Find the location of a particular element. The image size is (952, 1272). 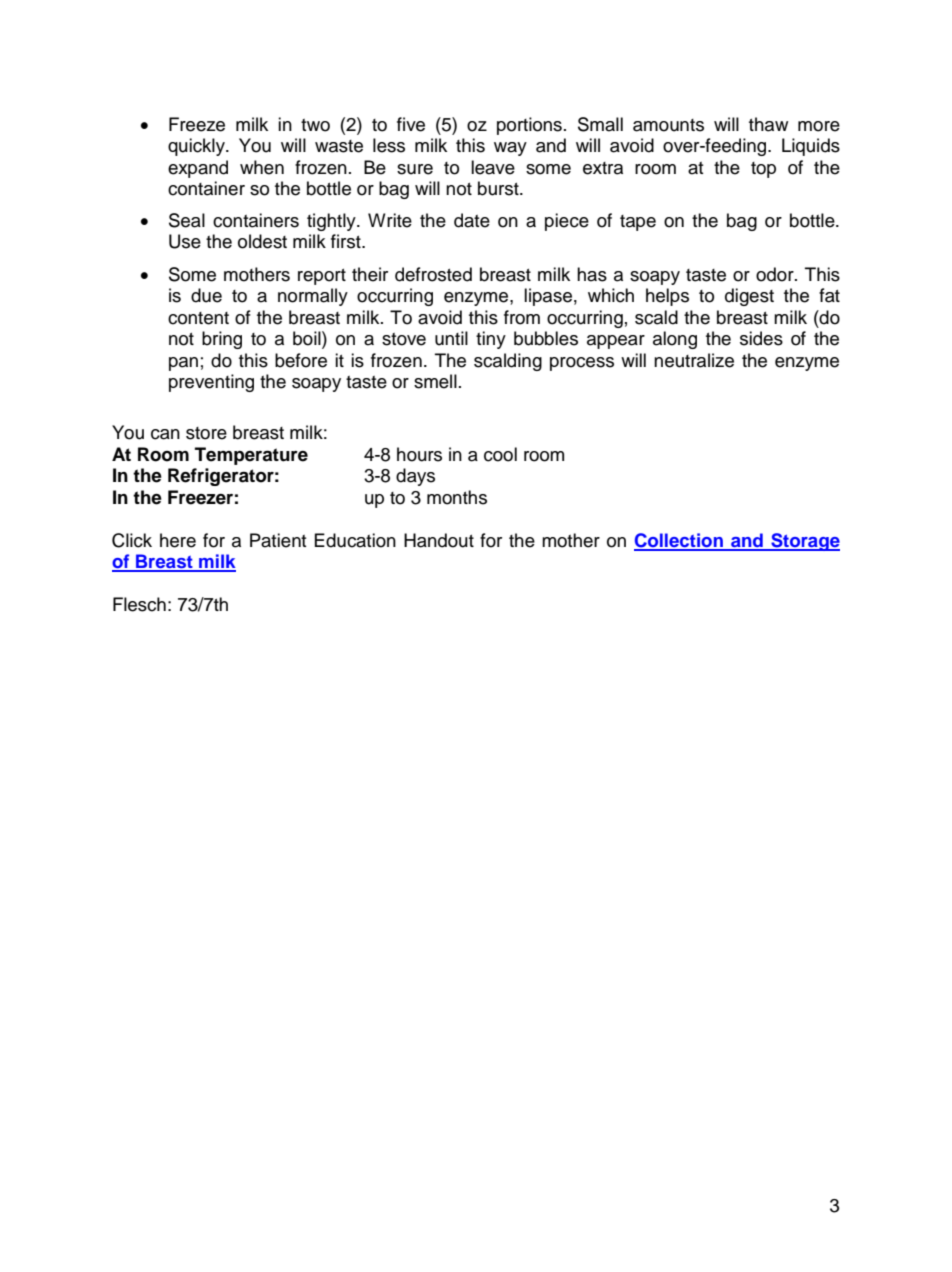

defrosted is located at coordinates (433, 274).
